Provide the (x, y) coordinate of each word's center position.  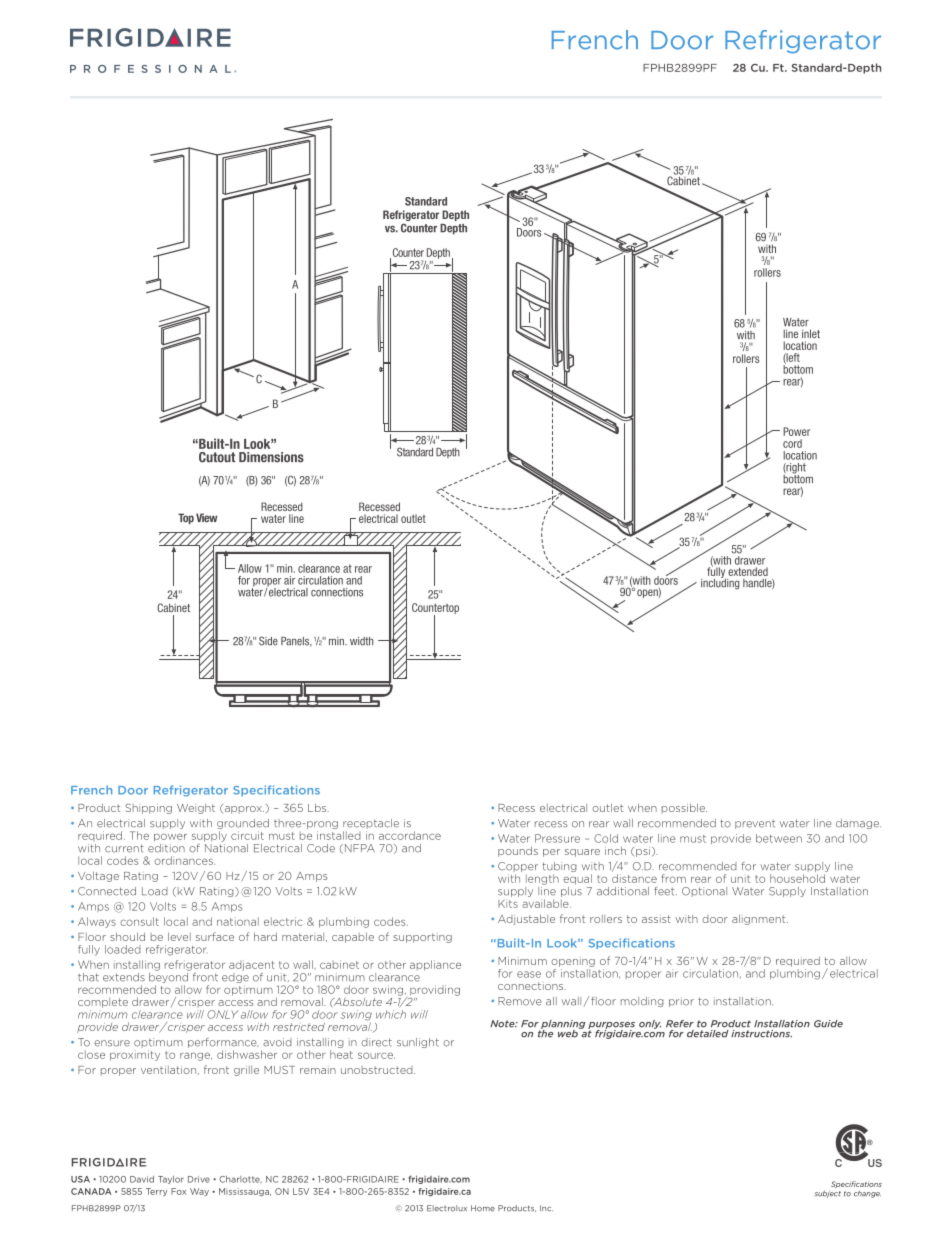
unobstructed (378, 1070)
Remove (520, 1001)
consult (139, 921)
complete (103, 1003)
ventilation (168, 1070)
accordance (410, 835)
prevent (755, 824)
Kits (508, 903)
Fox (178, 1191)
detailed (707, 1032)
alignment (760, 919)
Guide (828, 1024)
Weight (196, 809)
